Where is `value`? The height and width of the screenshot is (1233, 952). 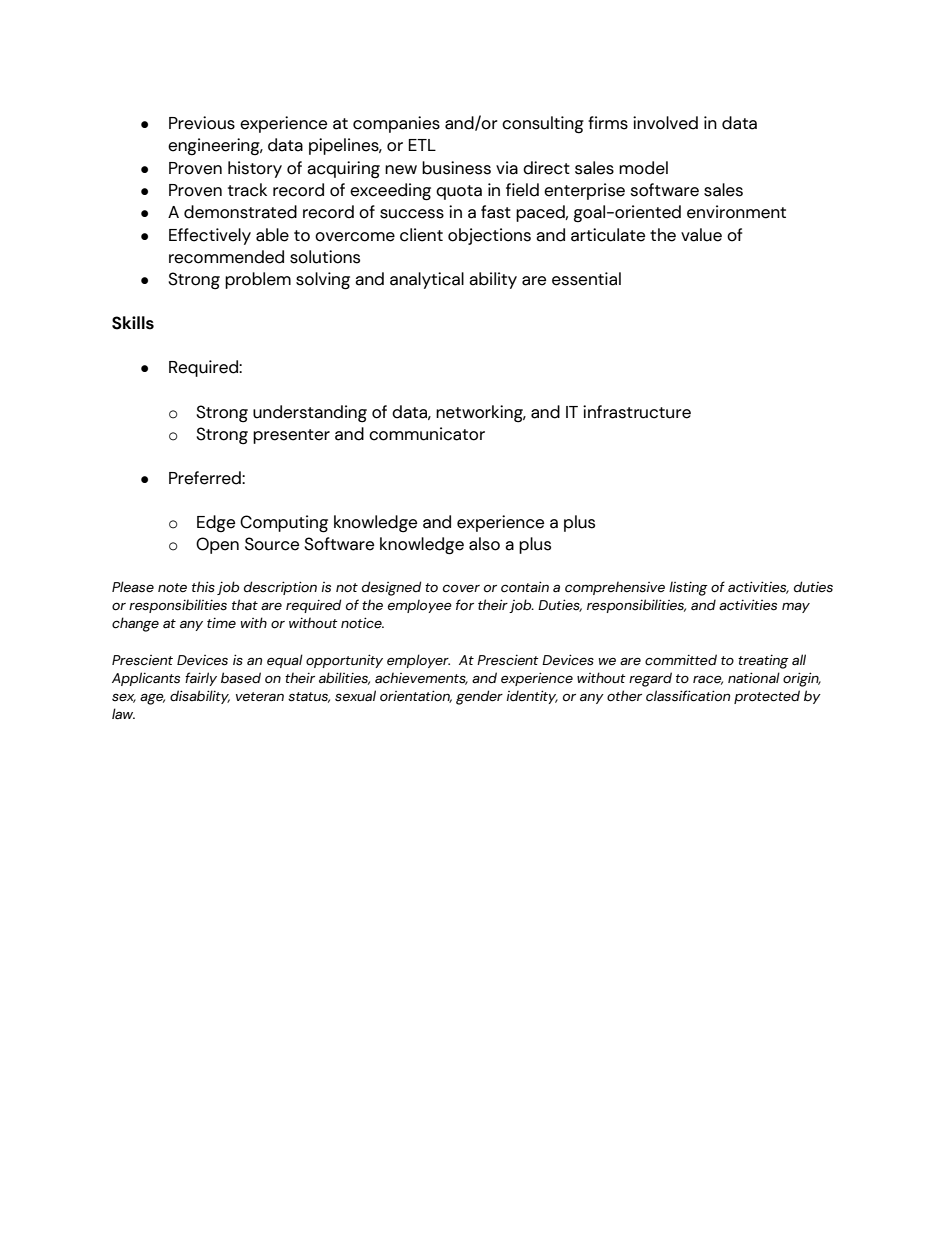 value is located at coordinates (701, 235).
